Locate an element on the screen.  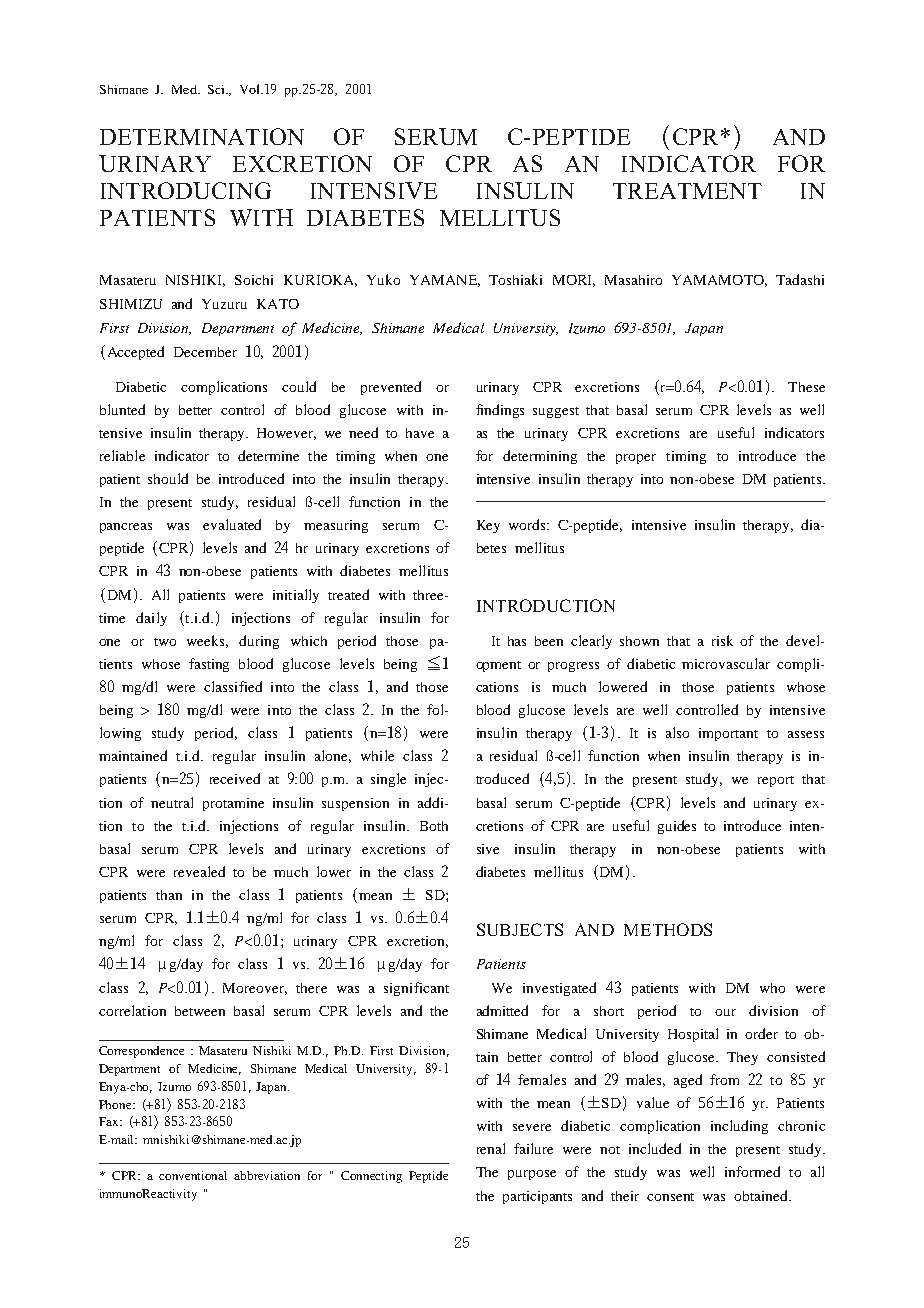
Tadashi is located at coordinates (800, 279).
